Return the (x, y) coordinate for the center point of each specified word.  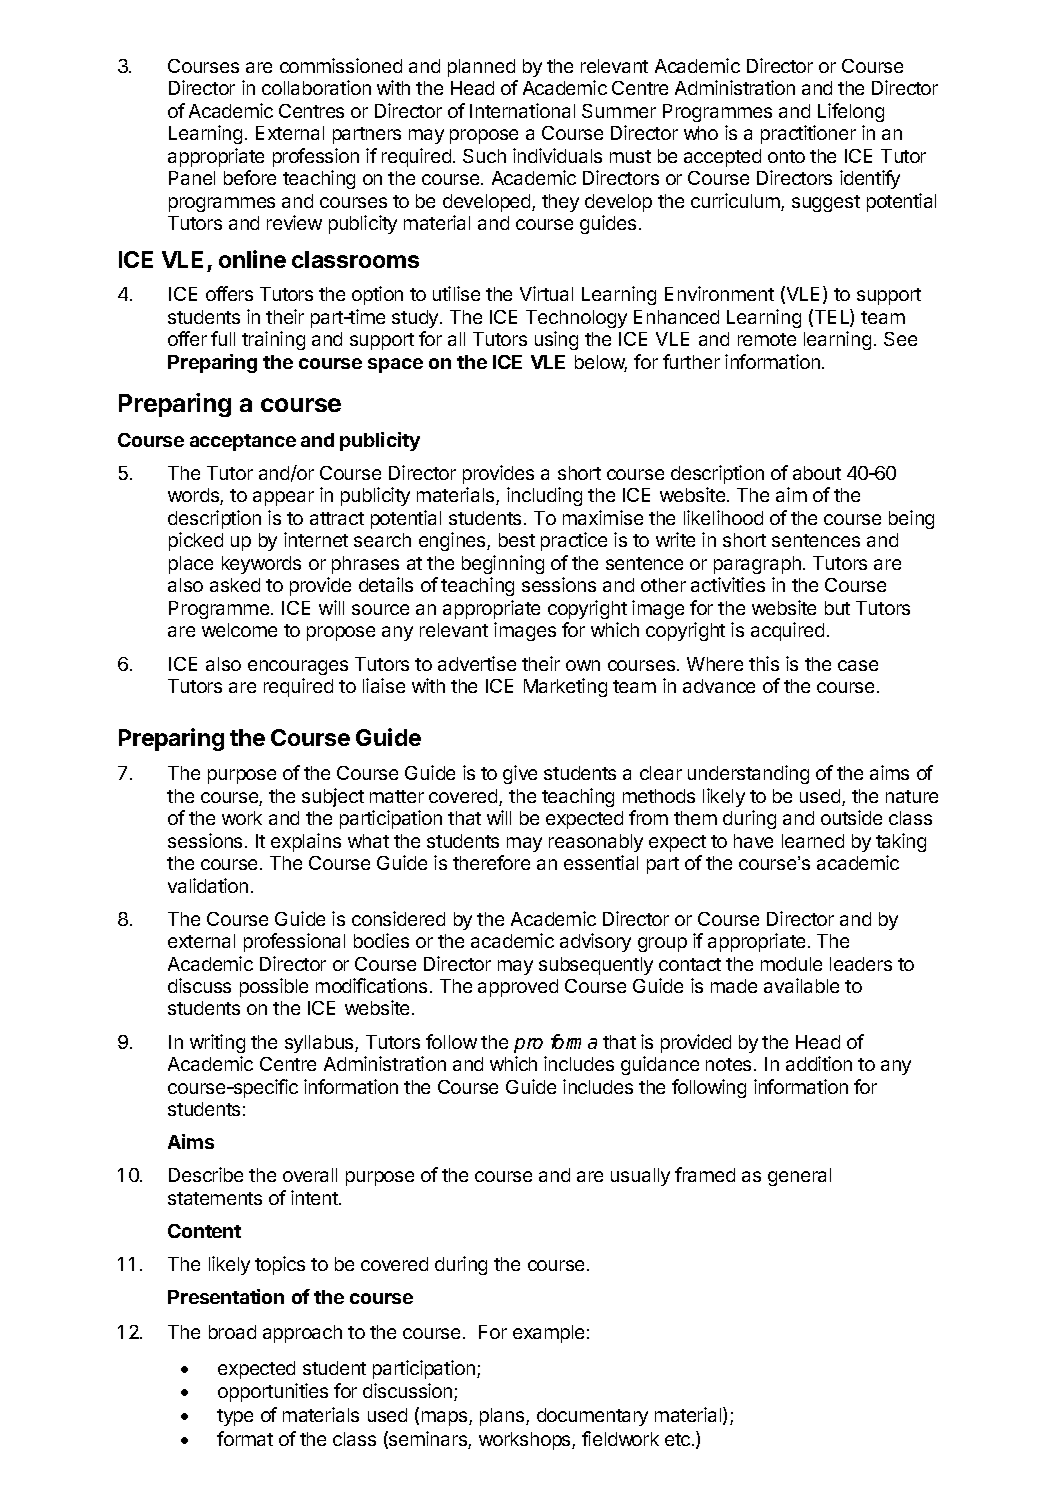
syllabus (320, 1044)
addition (819, 1063)
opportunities (273, 1392)
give (520, 774)
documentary (592, 1417)
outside (851, 817)
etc (679, 1439)
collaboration (316, 87)
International (522, 110)
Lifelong (851, 112)
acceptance (243, 442)
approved (518, 988)
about (817, 473)
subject (333, 797)
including (544, 496)
